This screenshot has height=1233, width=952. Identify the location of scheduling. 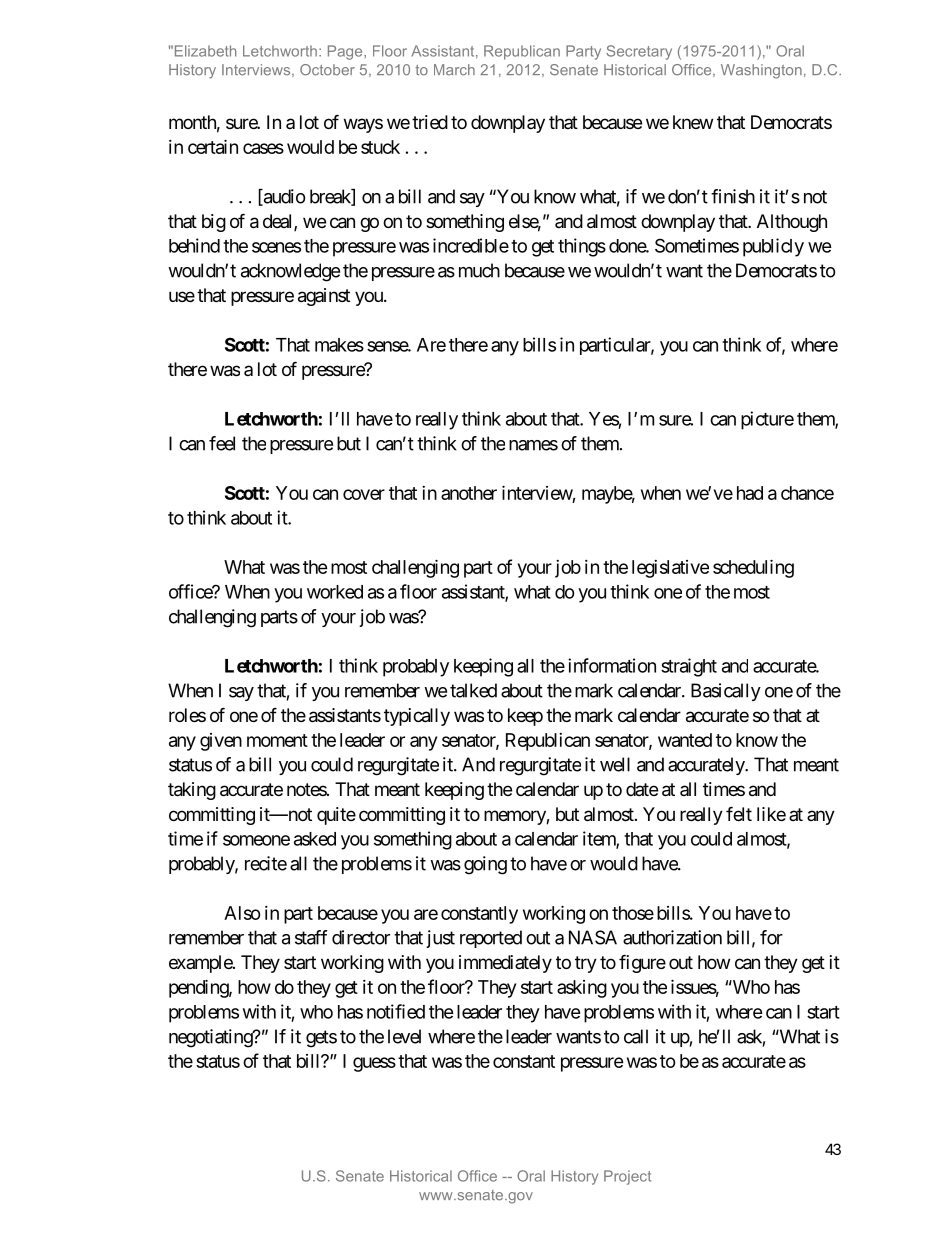
(753, 568).
